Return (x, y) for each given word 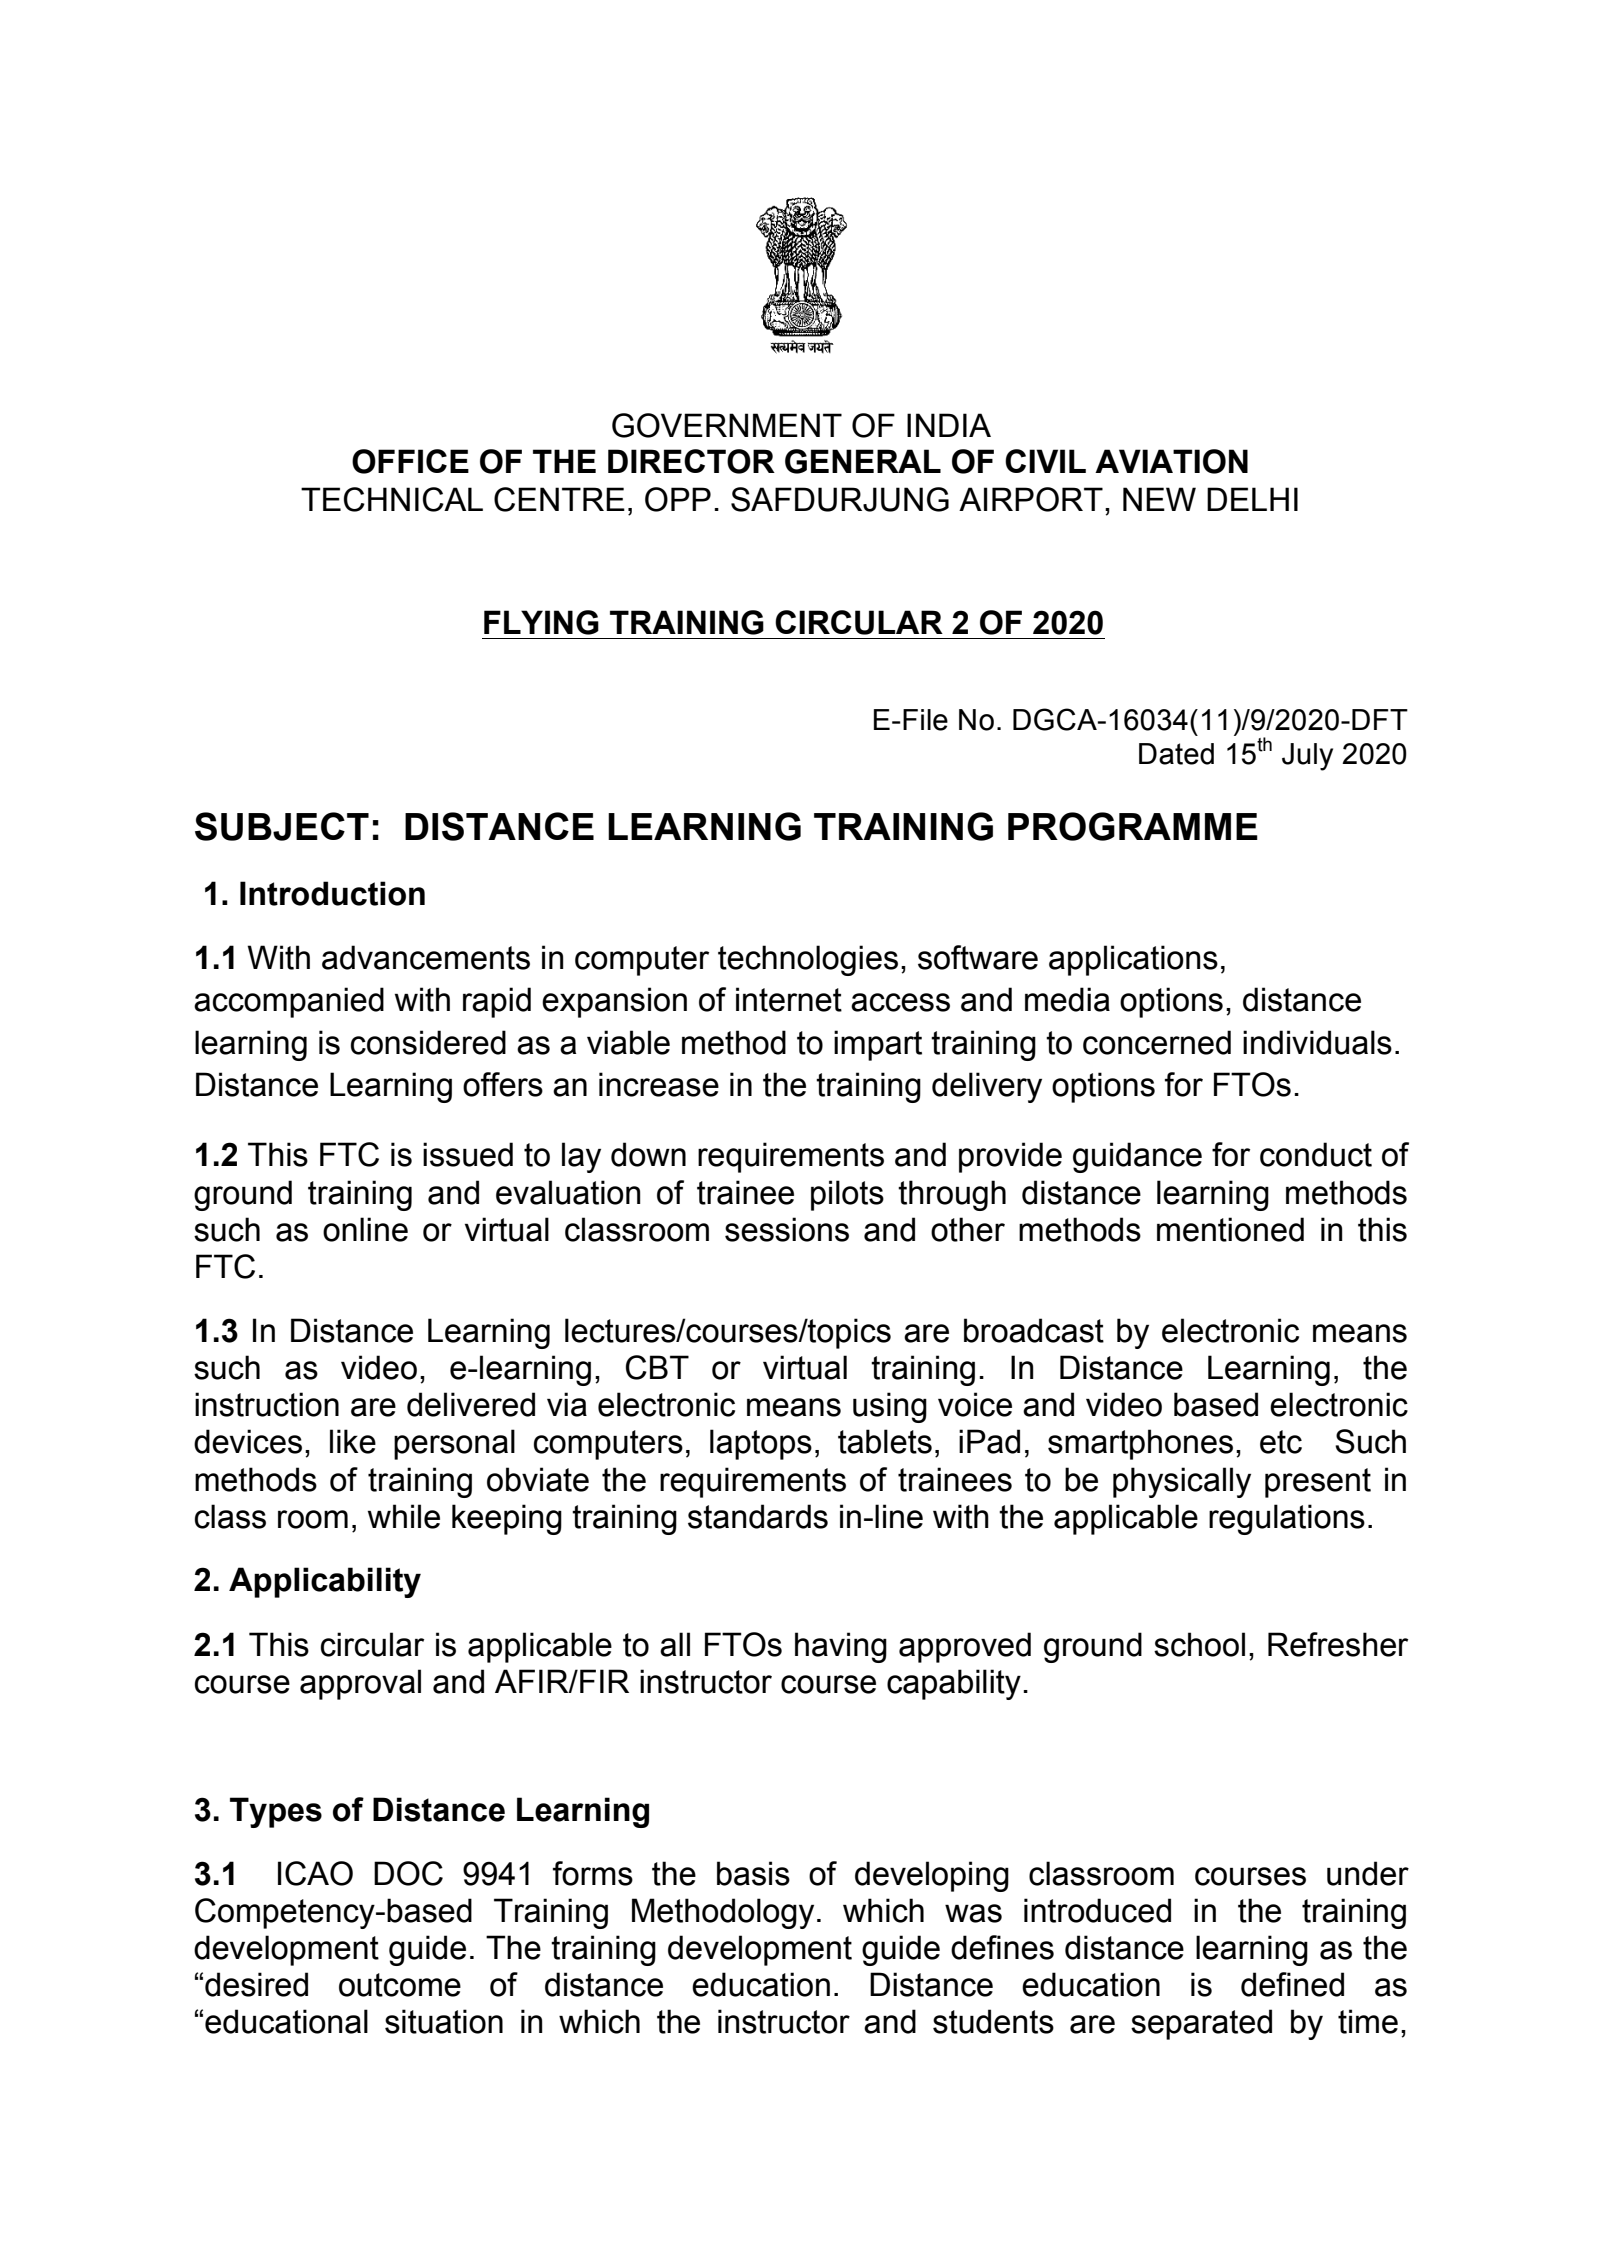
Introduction (332, 893)
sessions (787, 1229)
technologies (808, 960)
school (1199, 1644)
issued (468, 1154)
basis (753, 1873)
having (841, 1647)
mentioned (1230, 1229)
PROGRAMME (1133, 826)
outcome (400, 1985)
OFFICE (410, 461)
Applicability (325, 1582)
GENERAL (863, 461)
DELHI (1252, 499)
